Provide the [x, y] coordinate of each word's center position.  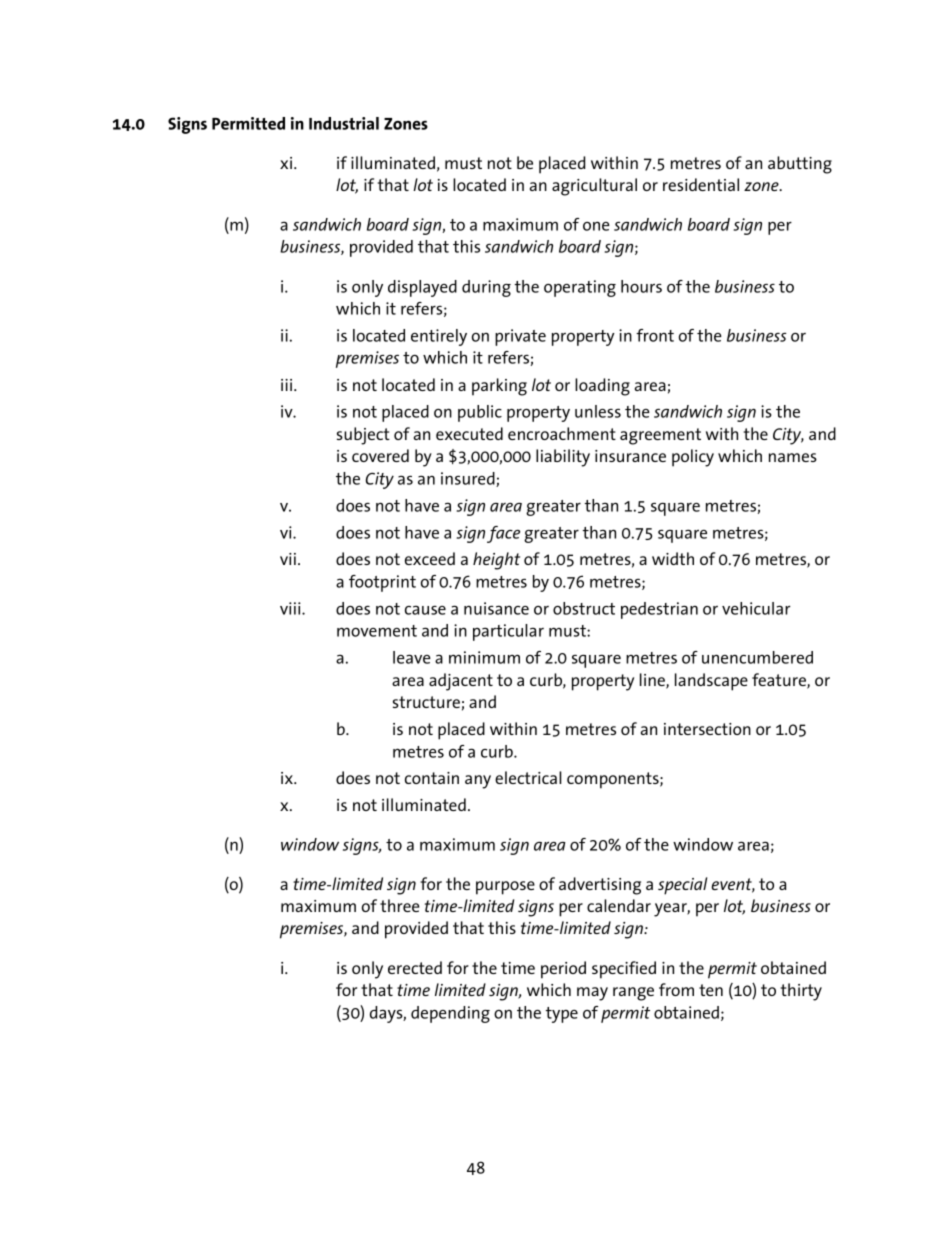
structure [426, 702]
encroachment [562, 433]
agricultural [594, 187]
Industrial [344, 123]
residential [701, 184]
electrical [528, 777]
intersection [707, 729]
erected [415, 967]
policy [693, 458]
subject [363, 436]
